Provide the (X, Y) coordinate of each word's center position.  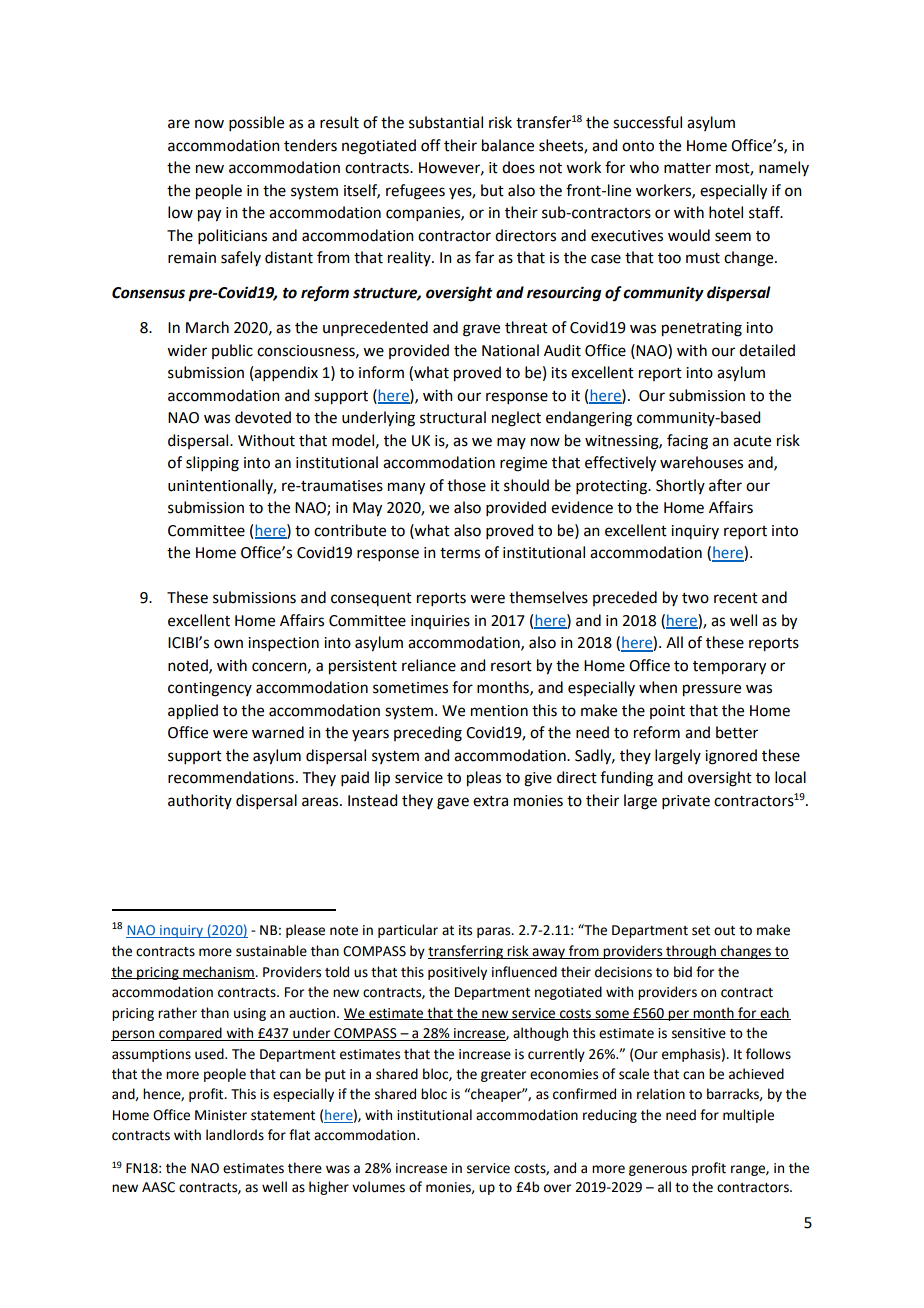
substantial (446, 122)
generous (658, 1170)
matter (687, 168)
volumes (378, 1187)
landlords (235, 1135)
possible (256, 123)
